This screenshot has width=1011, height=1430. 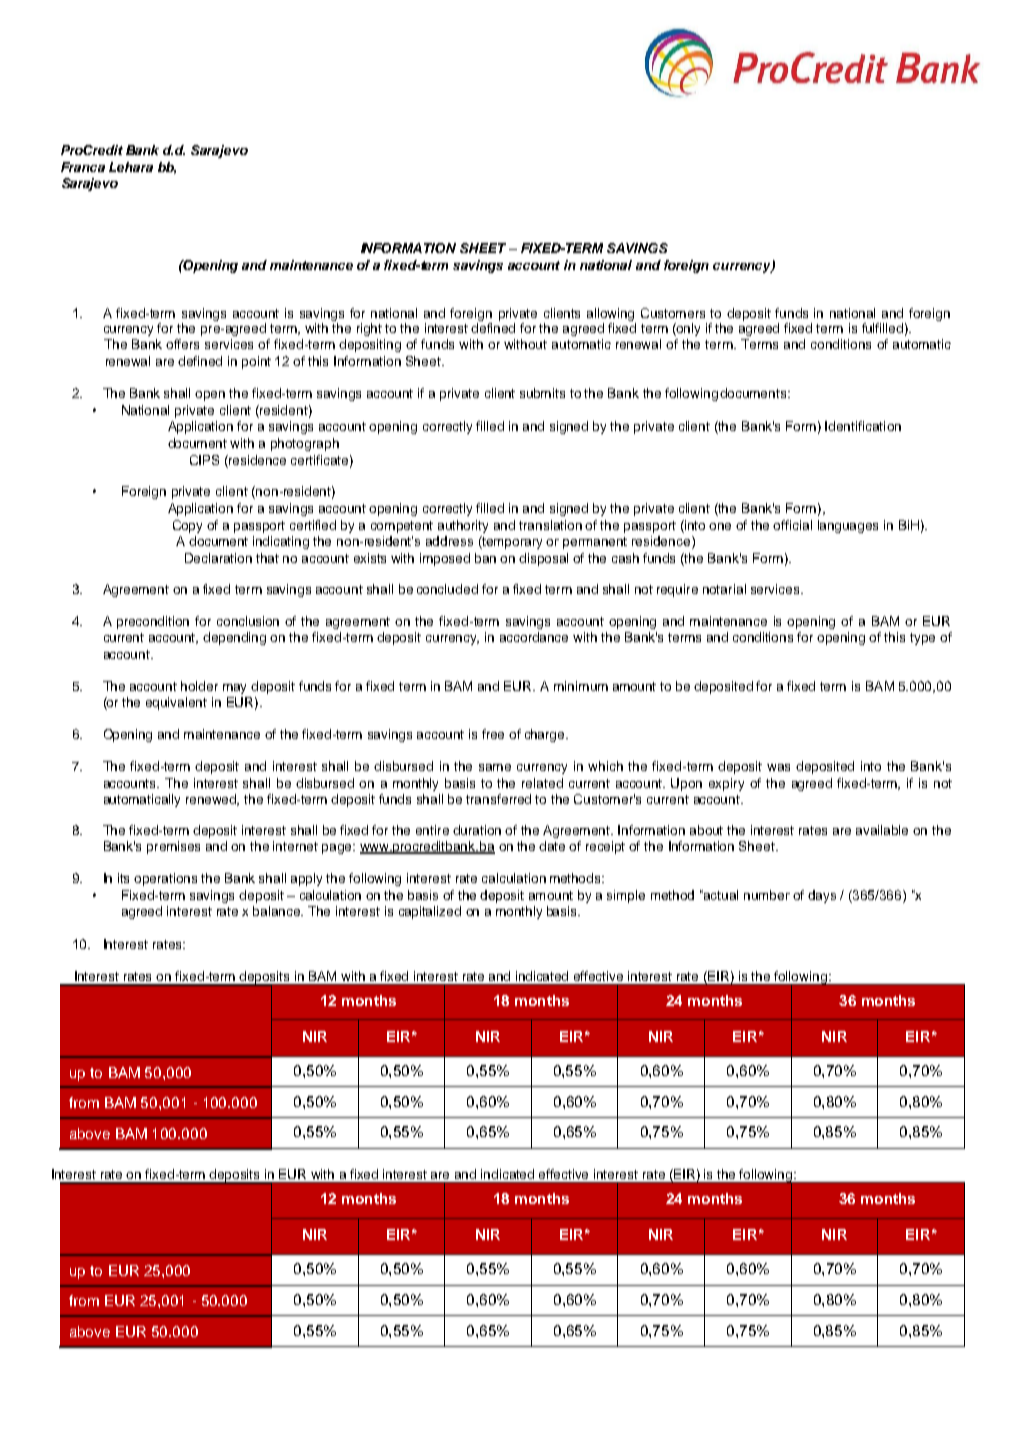 I want to click on type, so click(x=922, y=639).
